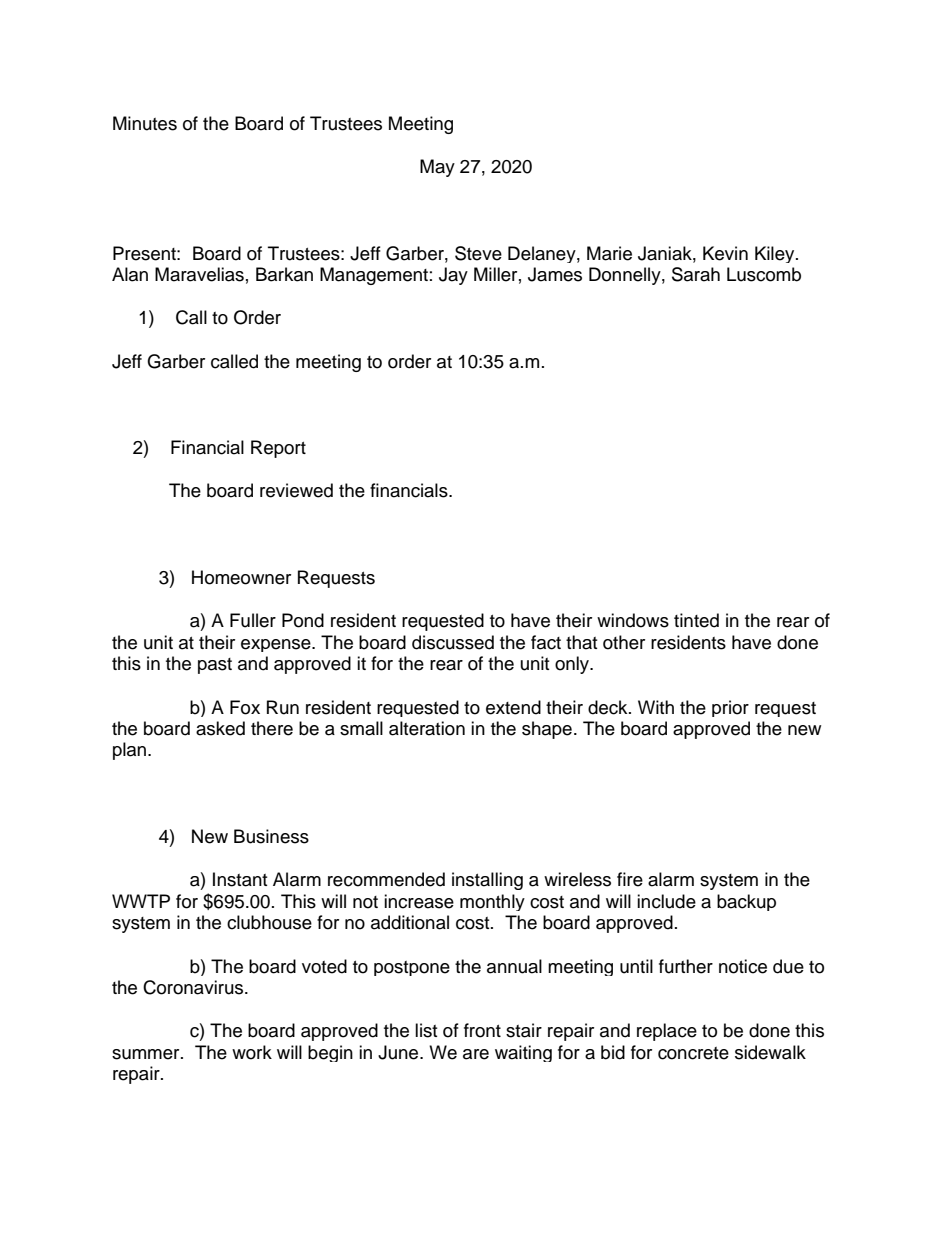 The width and height of the document is (952, 1233). I want to click on May, so click(437, 168).
